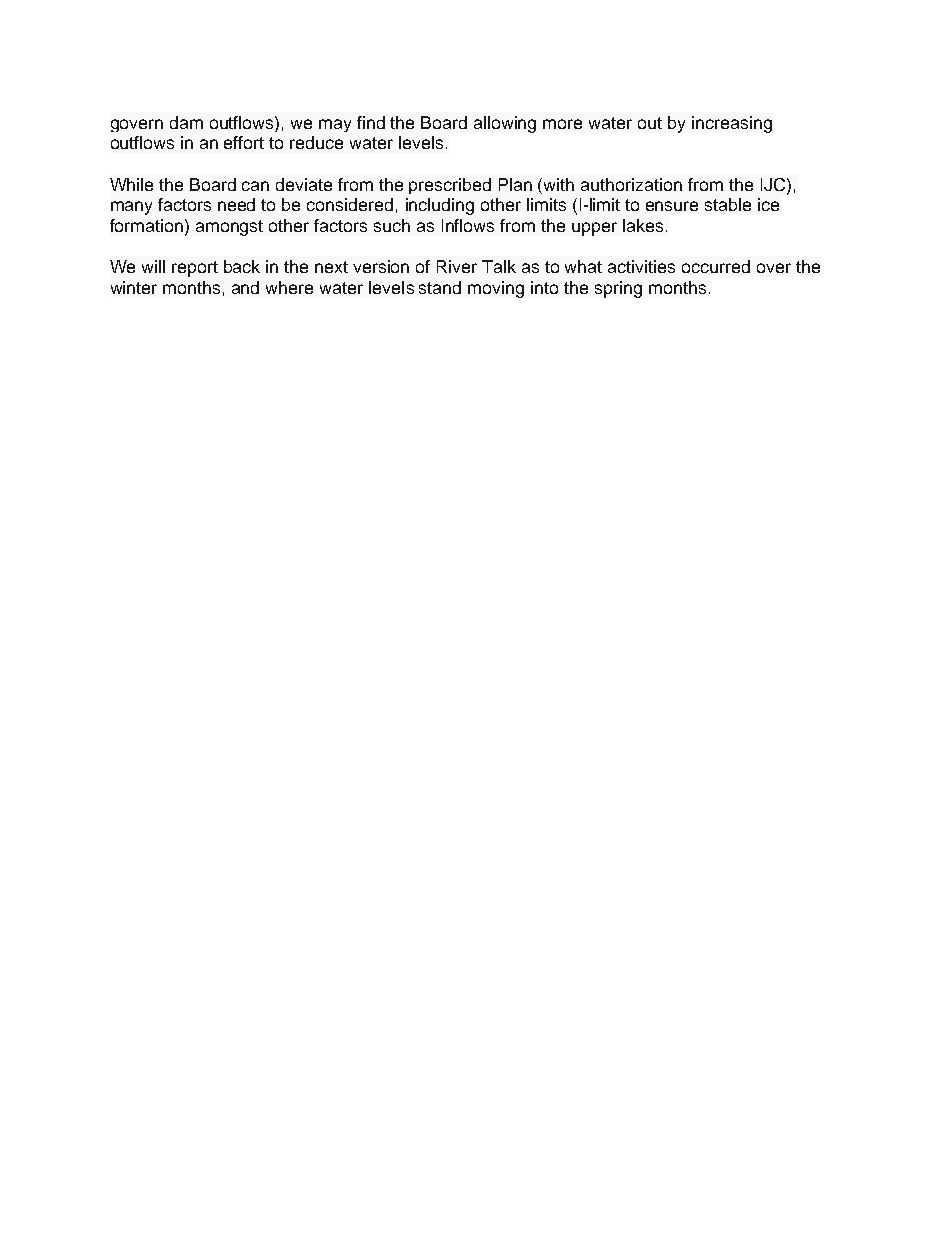  What do you see at coordinates (732, 124) in the image?
I see `increasing` at bounding box center [732, 124].
